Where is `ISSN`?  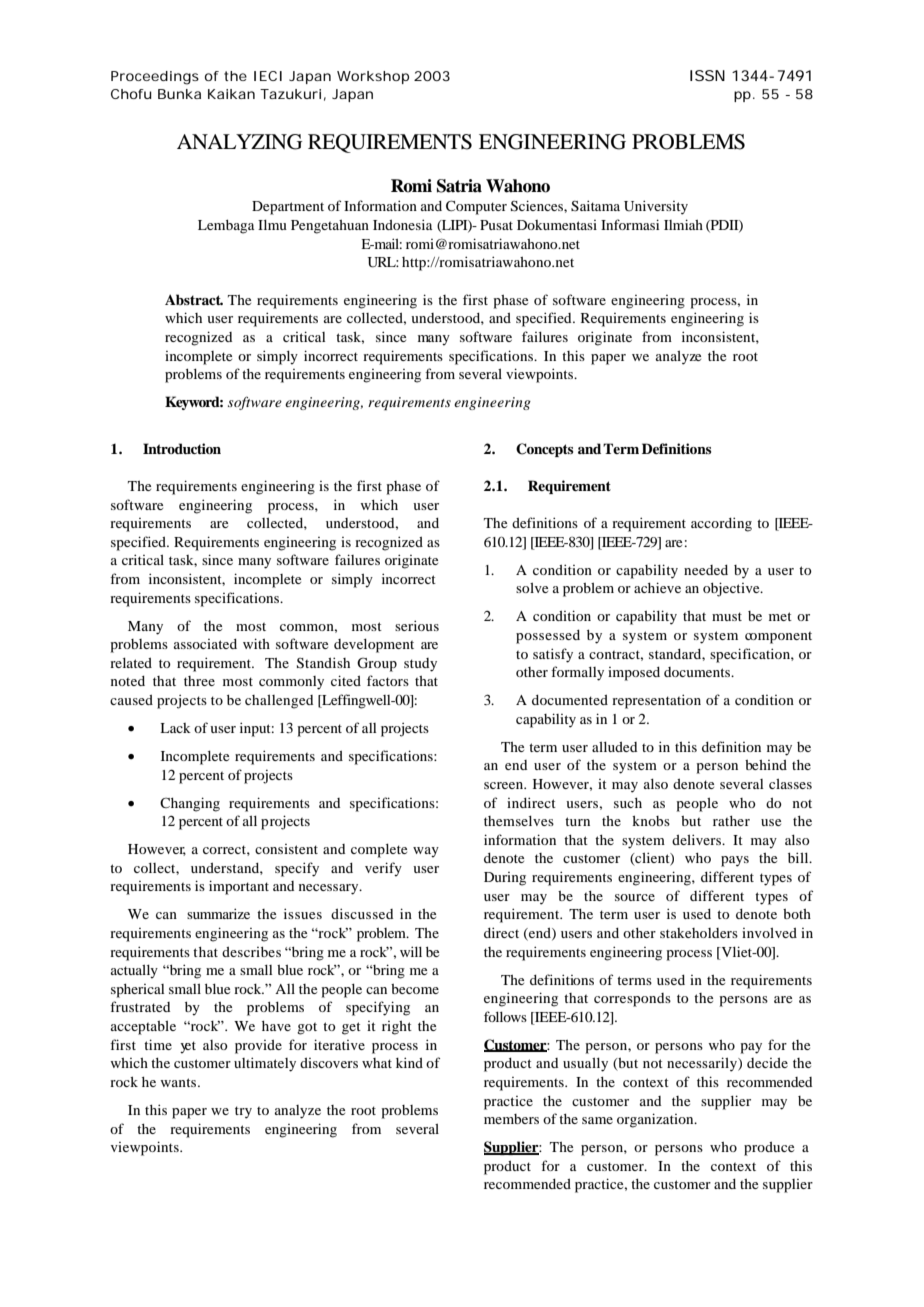 ISSN is located at coordinates (707, 75).
